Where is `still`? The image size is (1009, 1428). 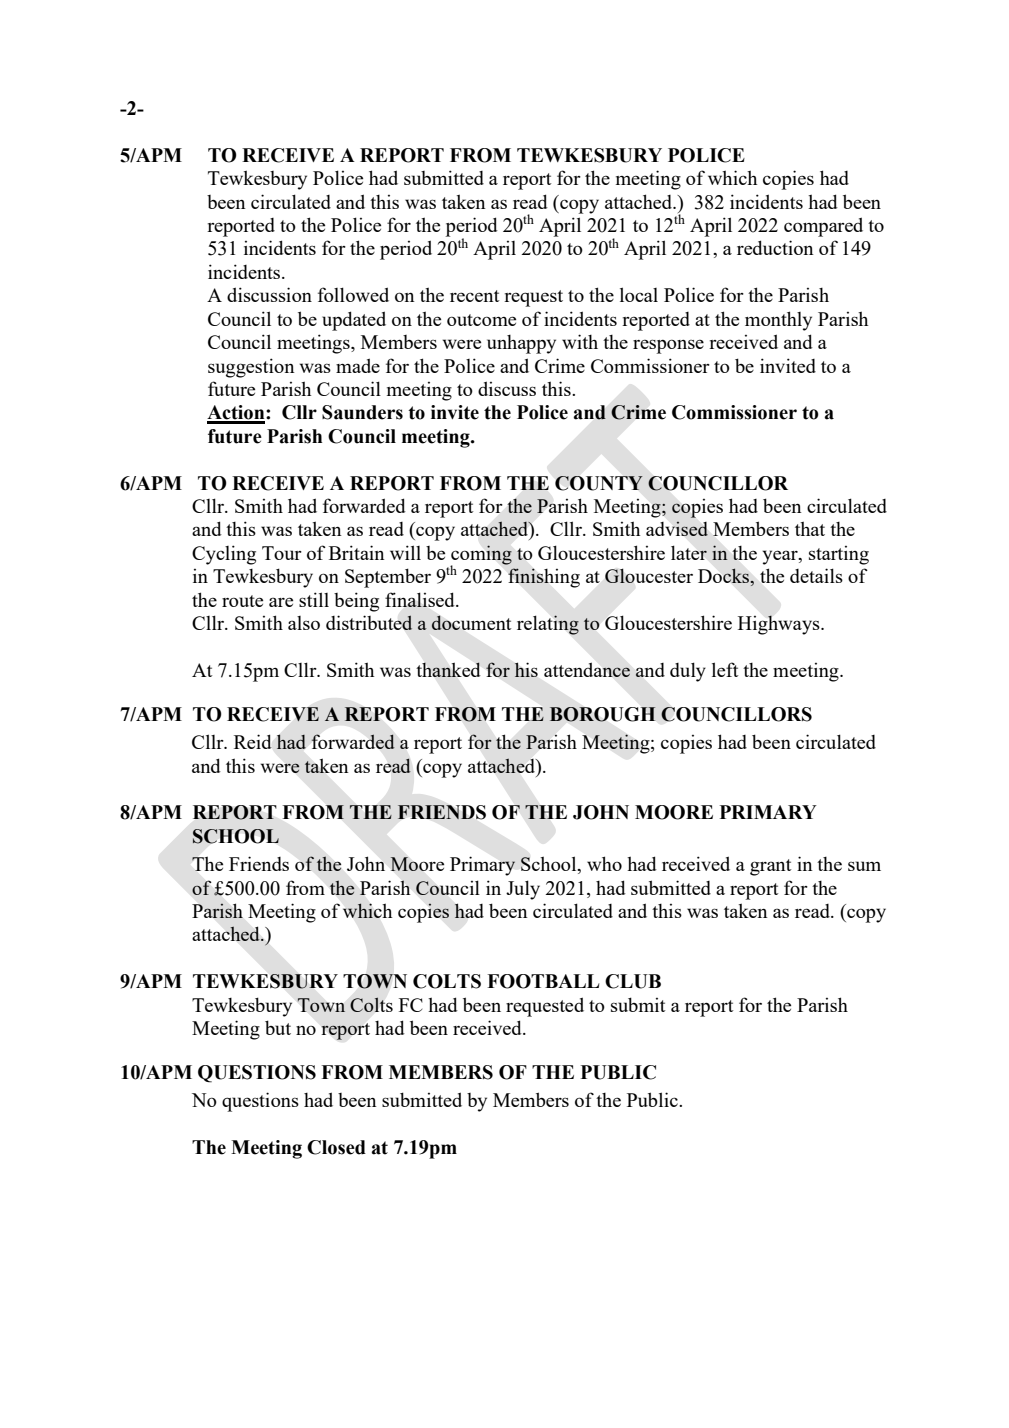
still is located at coordinates (314, 599).
